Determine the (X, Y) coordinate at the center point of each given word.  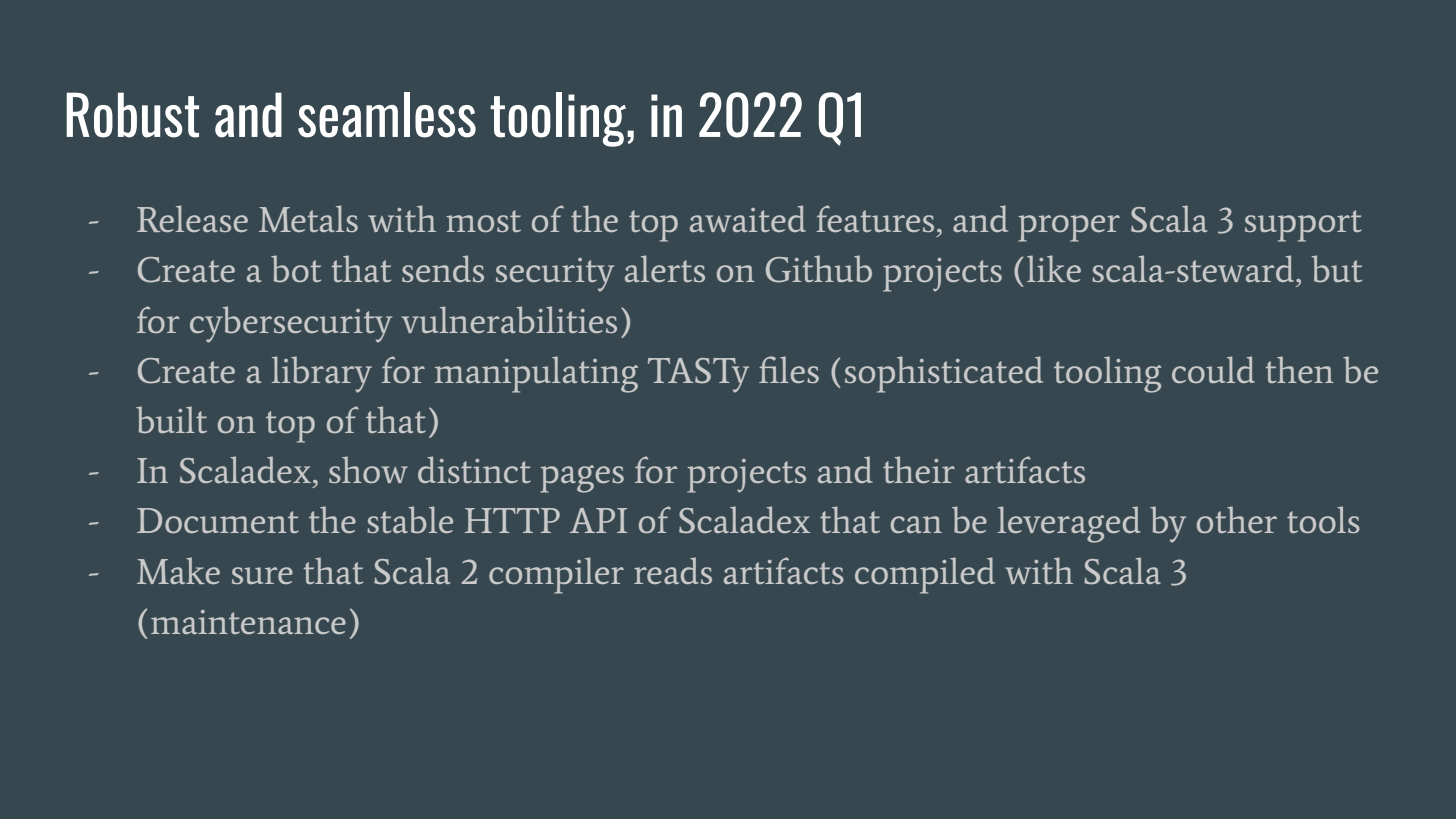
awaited (748, 218)
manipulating (536, 374)
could (1213, 369)
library (322, 374)
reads (673, 570)
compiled (925, 575)
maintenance (248, 622)
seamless (387, 115)
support (1303, 226)
